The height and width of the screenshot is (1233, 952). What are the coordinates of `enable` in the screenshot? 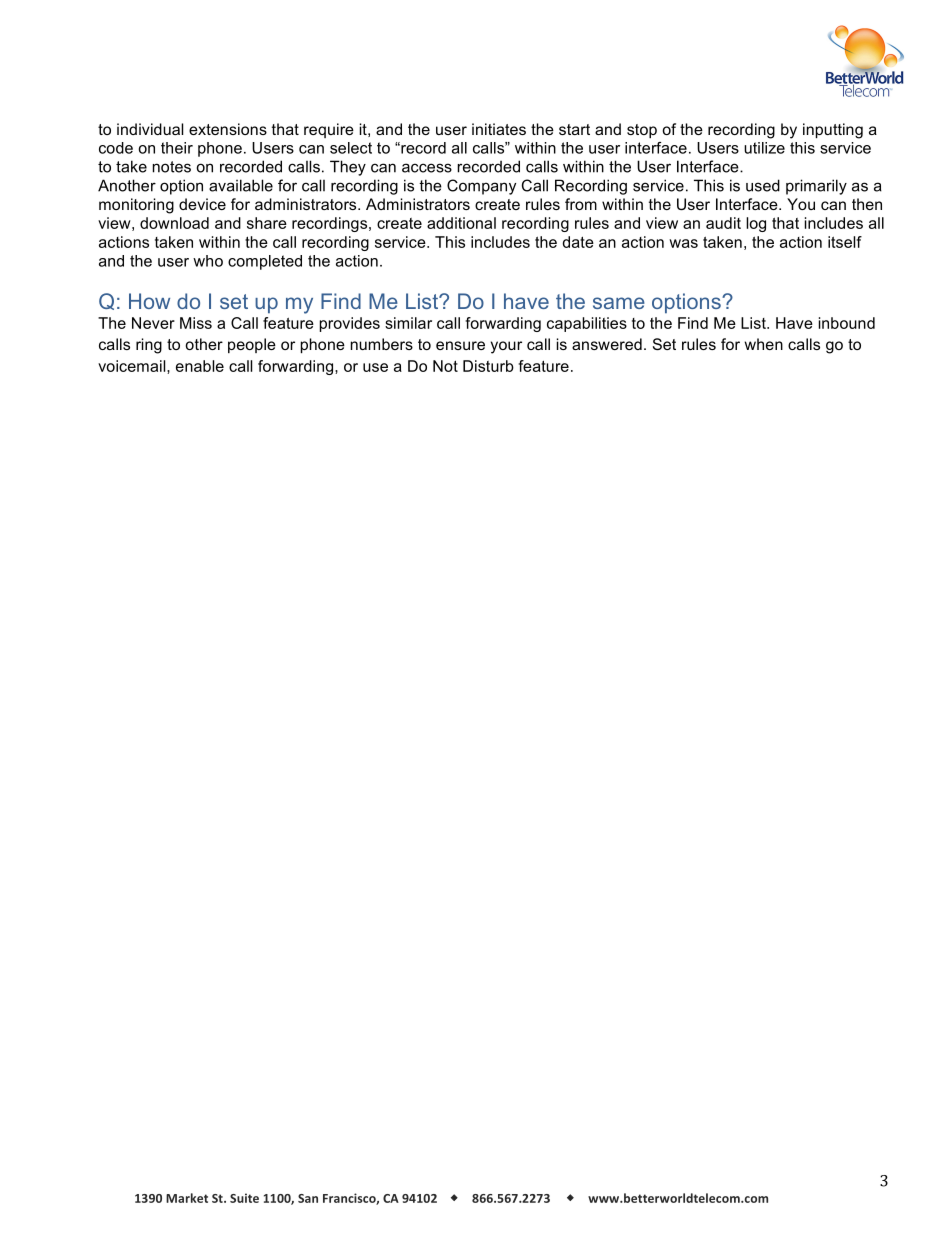 It's located at (200, 366).
